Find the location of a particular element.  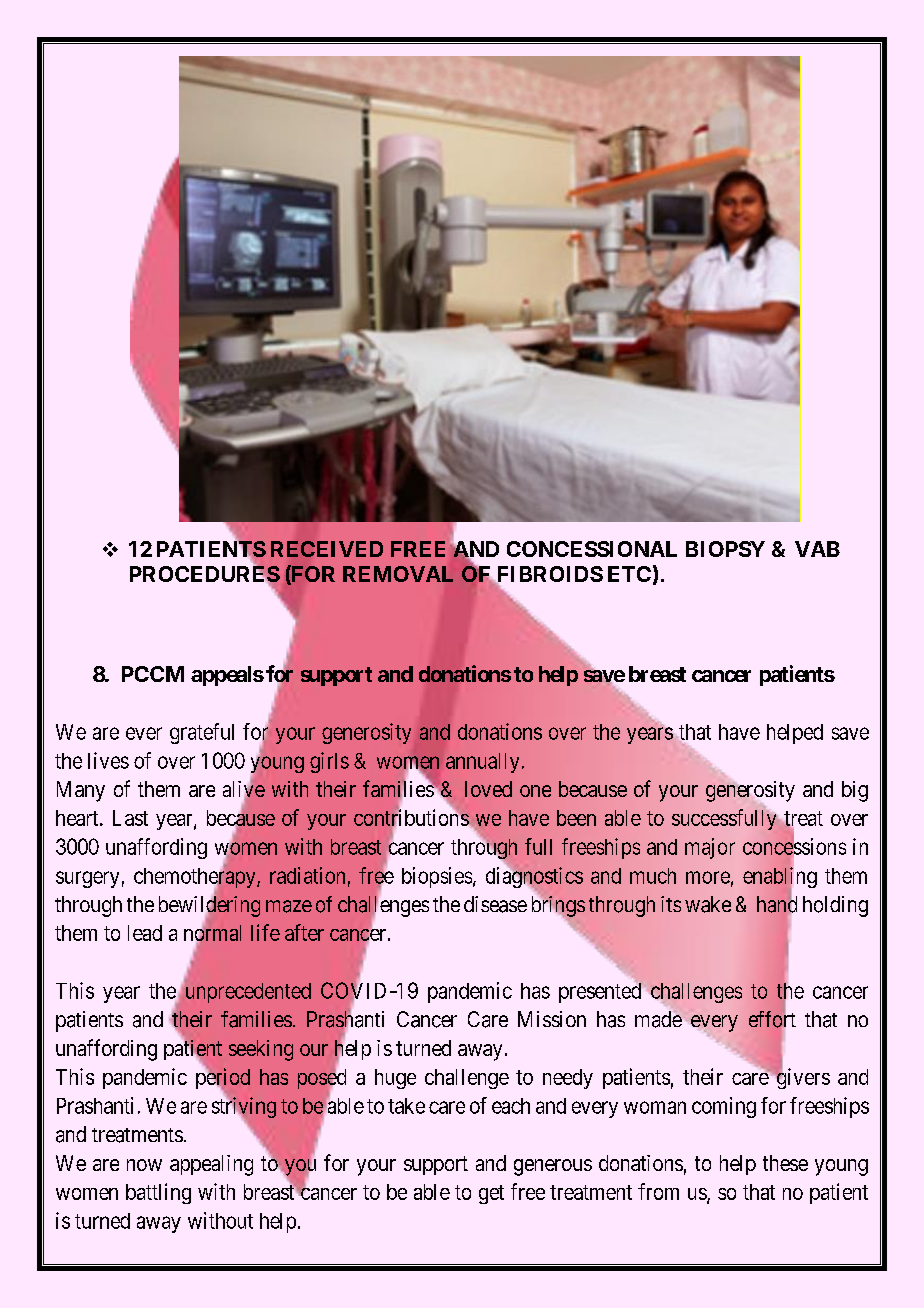

Mission is located at coordinates (552, 1019).
